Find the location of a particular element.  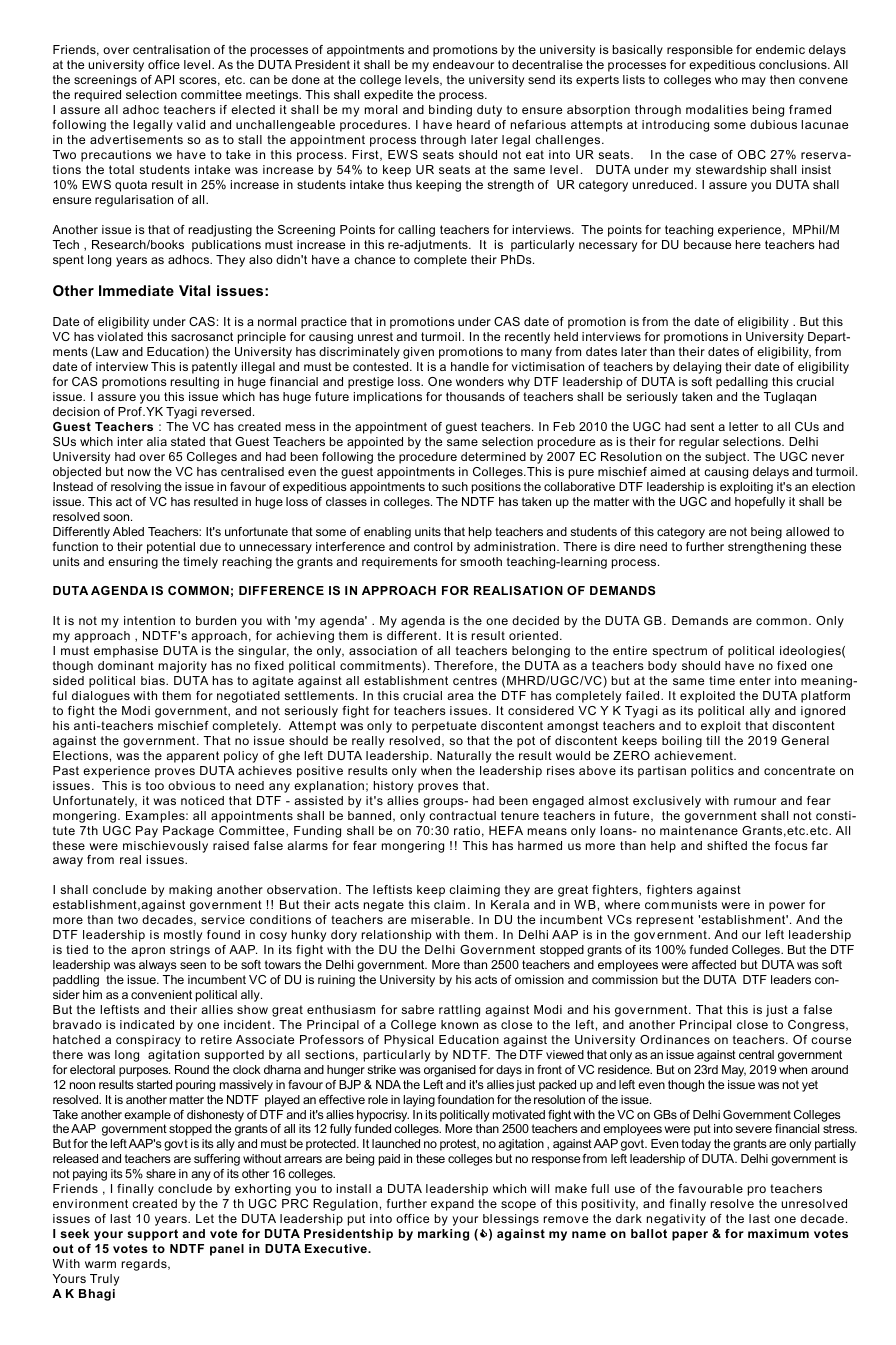

marking is located at coordinates (443, 1235).
